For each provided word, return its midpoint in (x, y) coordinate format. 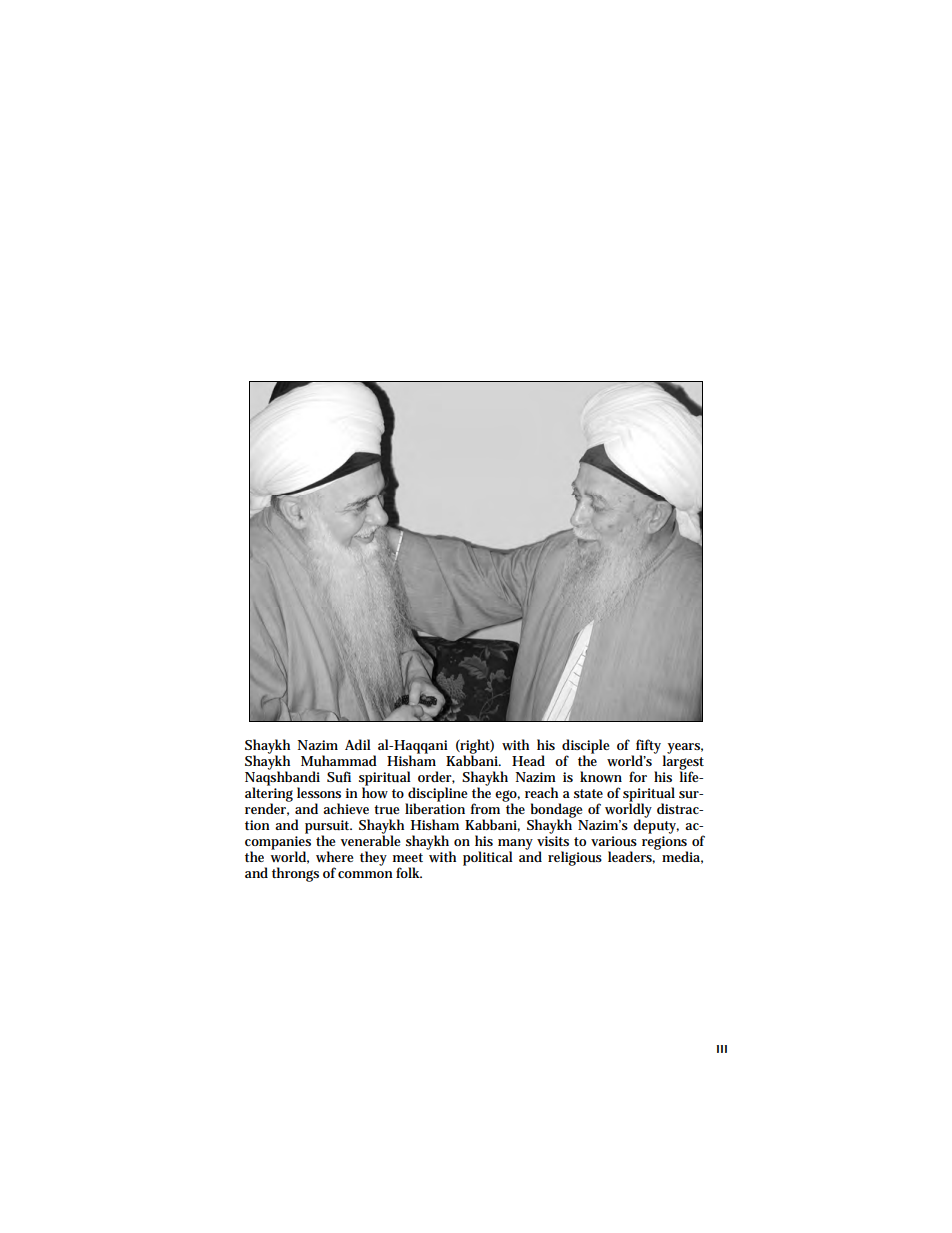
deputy (656, 825)
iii (722, 1049)
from (487, 807)
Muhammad (339, 761)
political (488, 858)
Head (528, 760)
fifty (650, 747)
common (365, 874)
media (682, 857)
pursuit (328, 828)
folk (409, 872)
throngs (295, 874)
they (373, 858)
